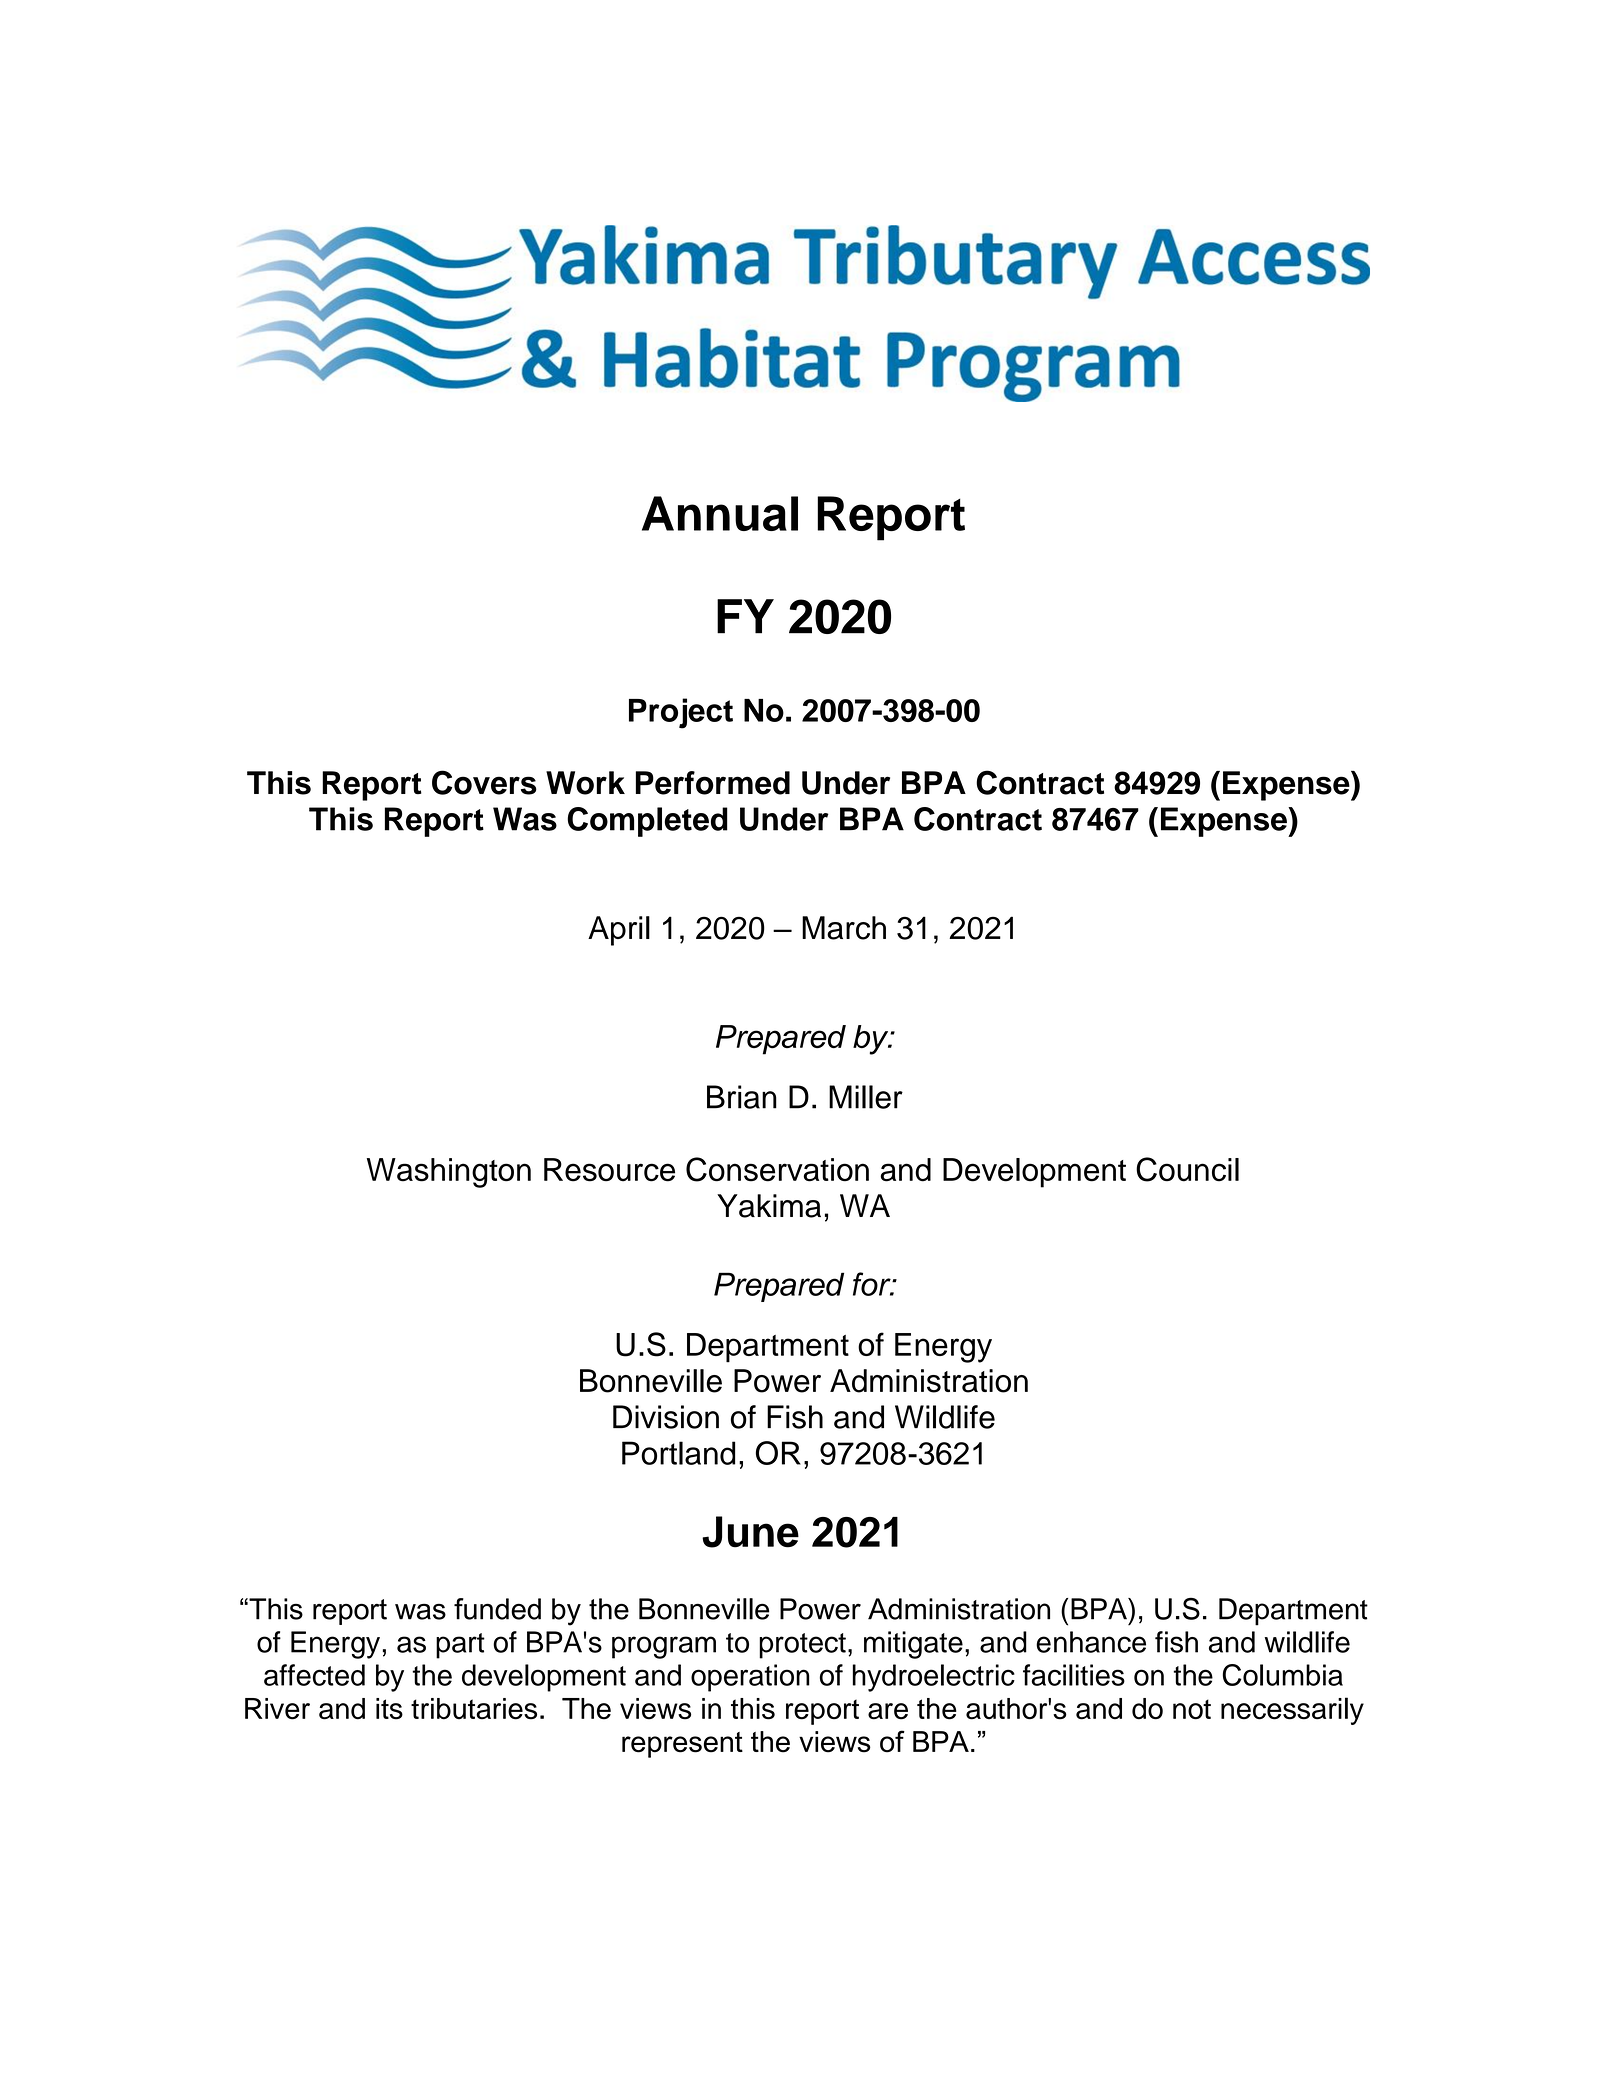  I want to click on its, so click(389, 1709).
